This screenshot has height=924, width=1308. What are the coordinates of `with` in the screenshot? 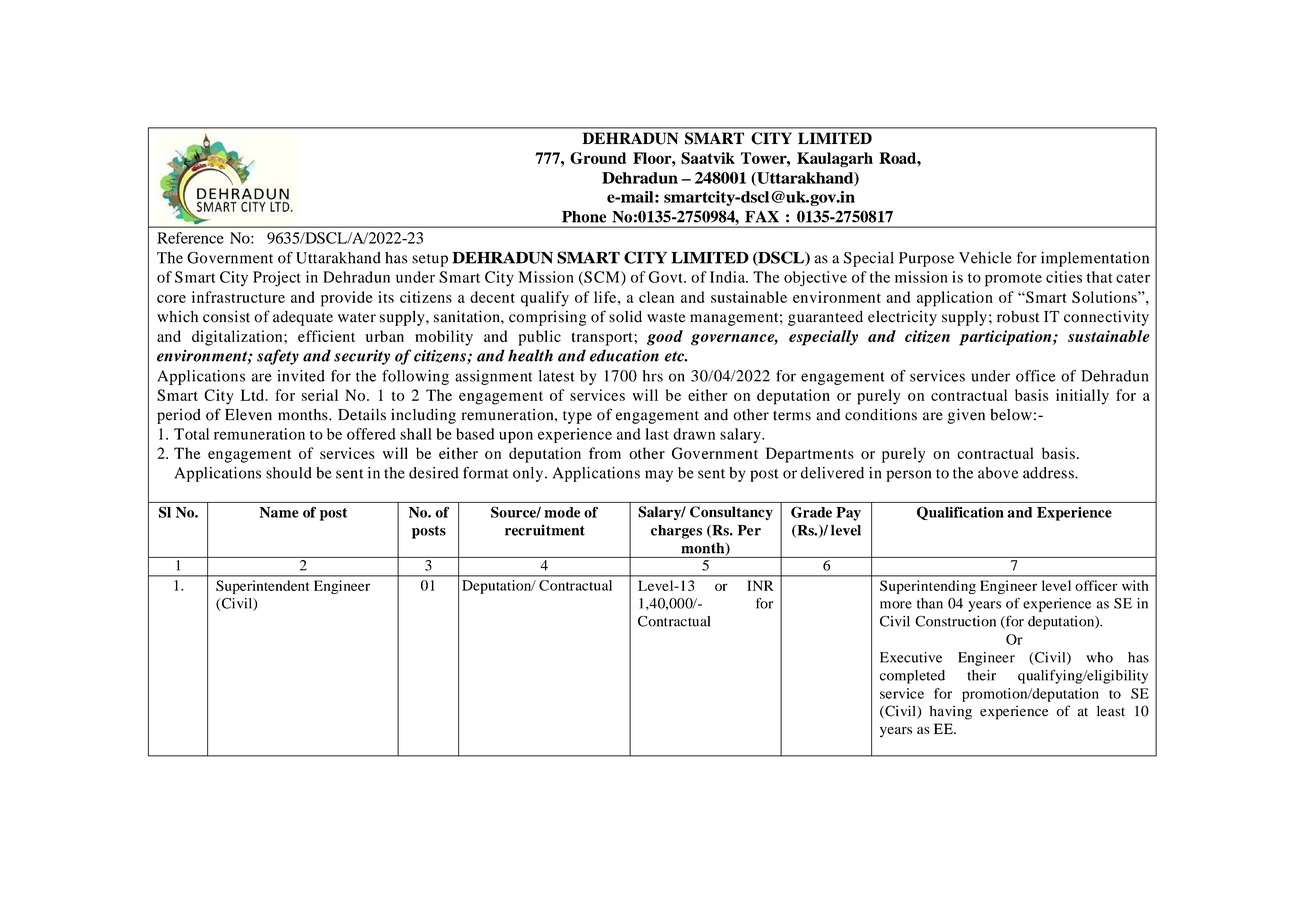 It's located at (1135, 585).
